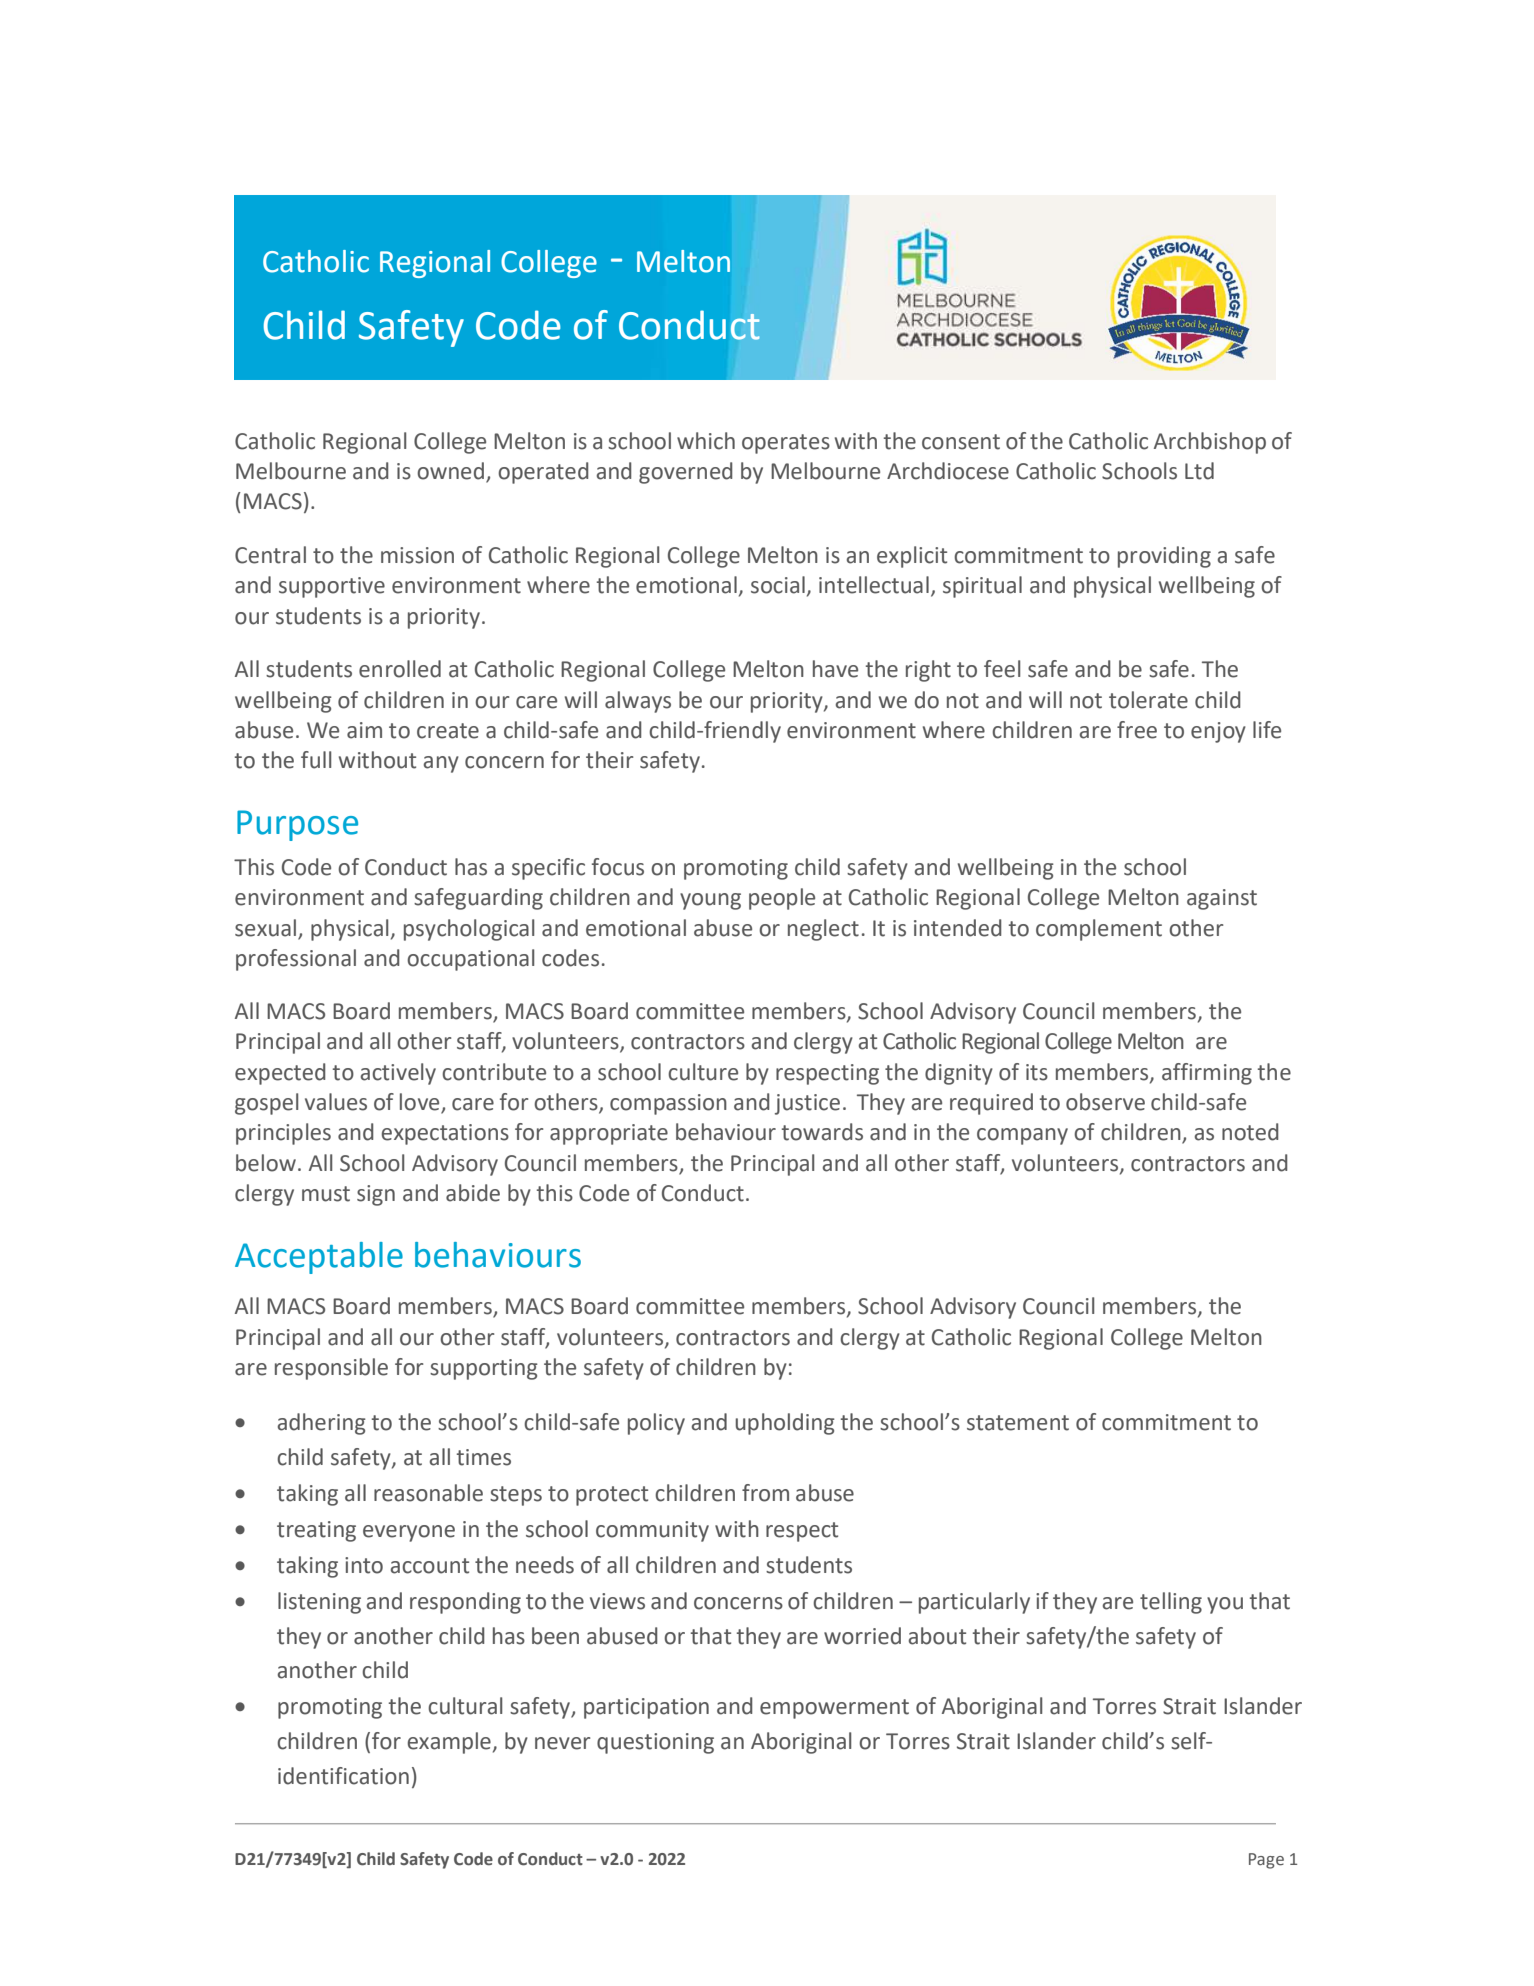 Image resolution: width=1534 pixels, height=1986 pixels. What do you see at coordinates (449, 1743) in the screenshot?
I see `example` at bounding box center [449, 1743].
